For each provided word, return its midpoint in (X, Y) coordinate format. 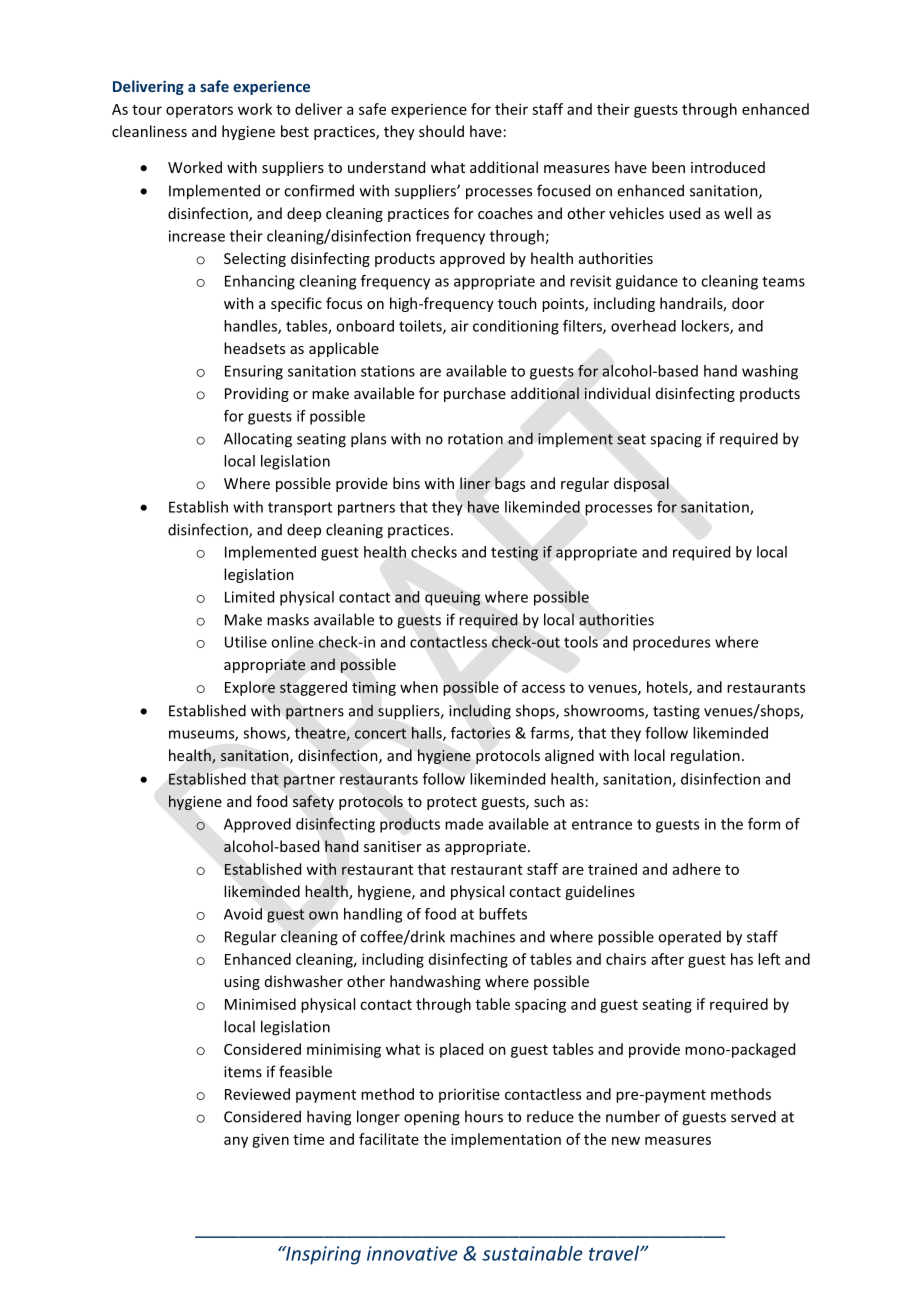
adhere (697, 869)
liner (475, 483)
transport (300, 509)
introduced (728, 167)
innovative (412, 1253)
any (236, 1142)
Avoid (243, 914)
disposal (641, 484)
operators (199, 111)
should (441, 131)
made (464, 824)
